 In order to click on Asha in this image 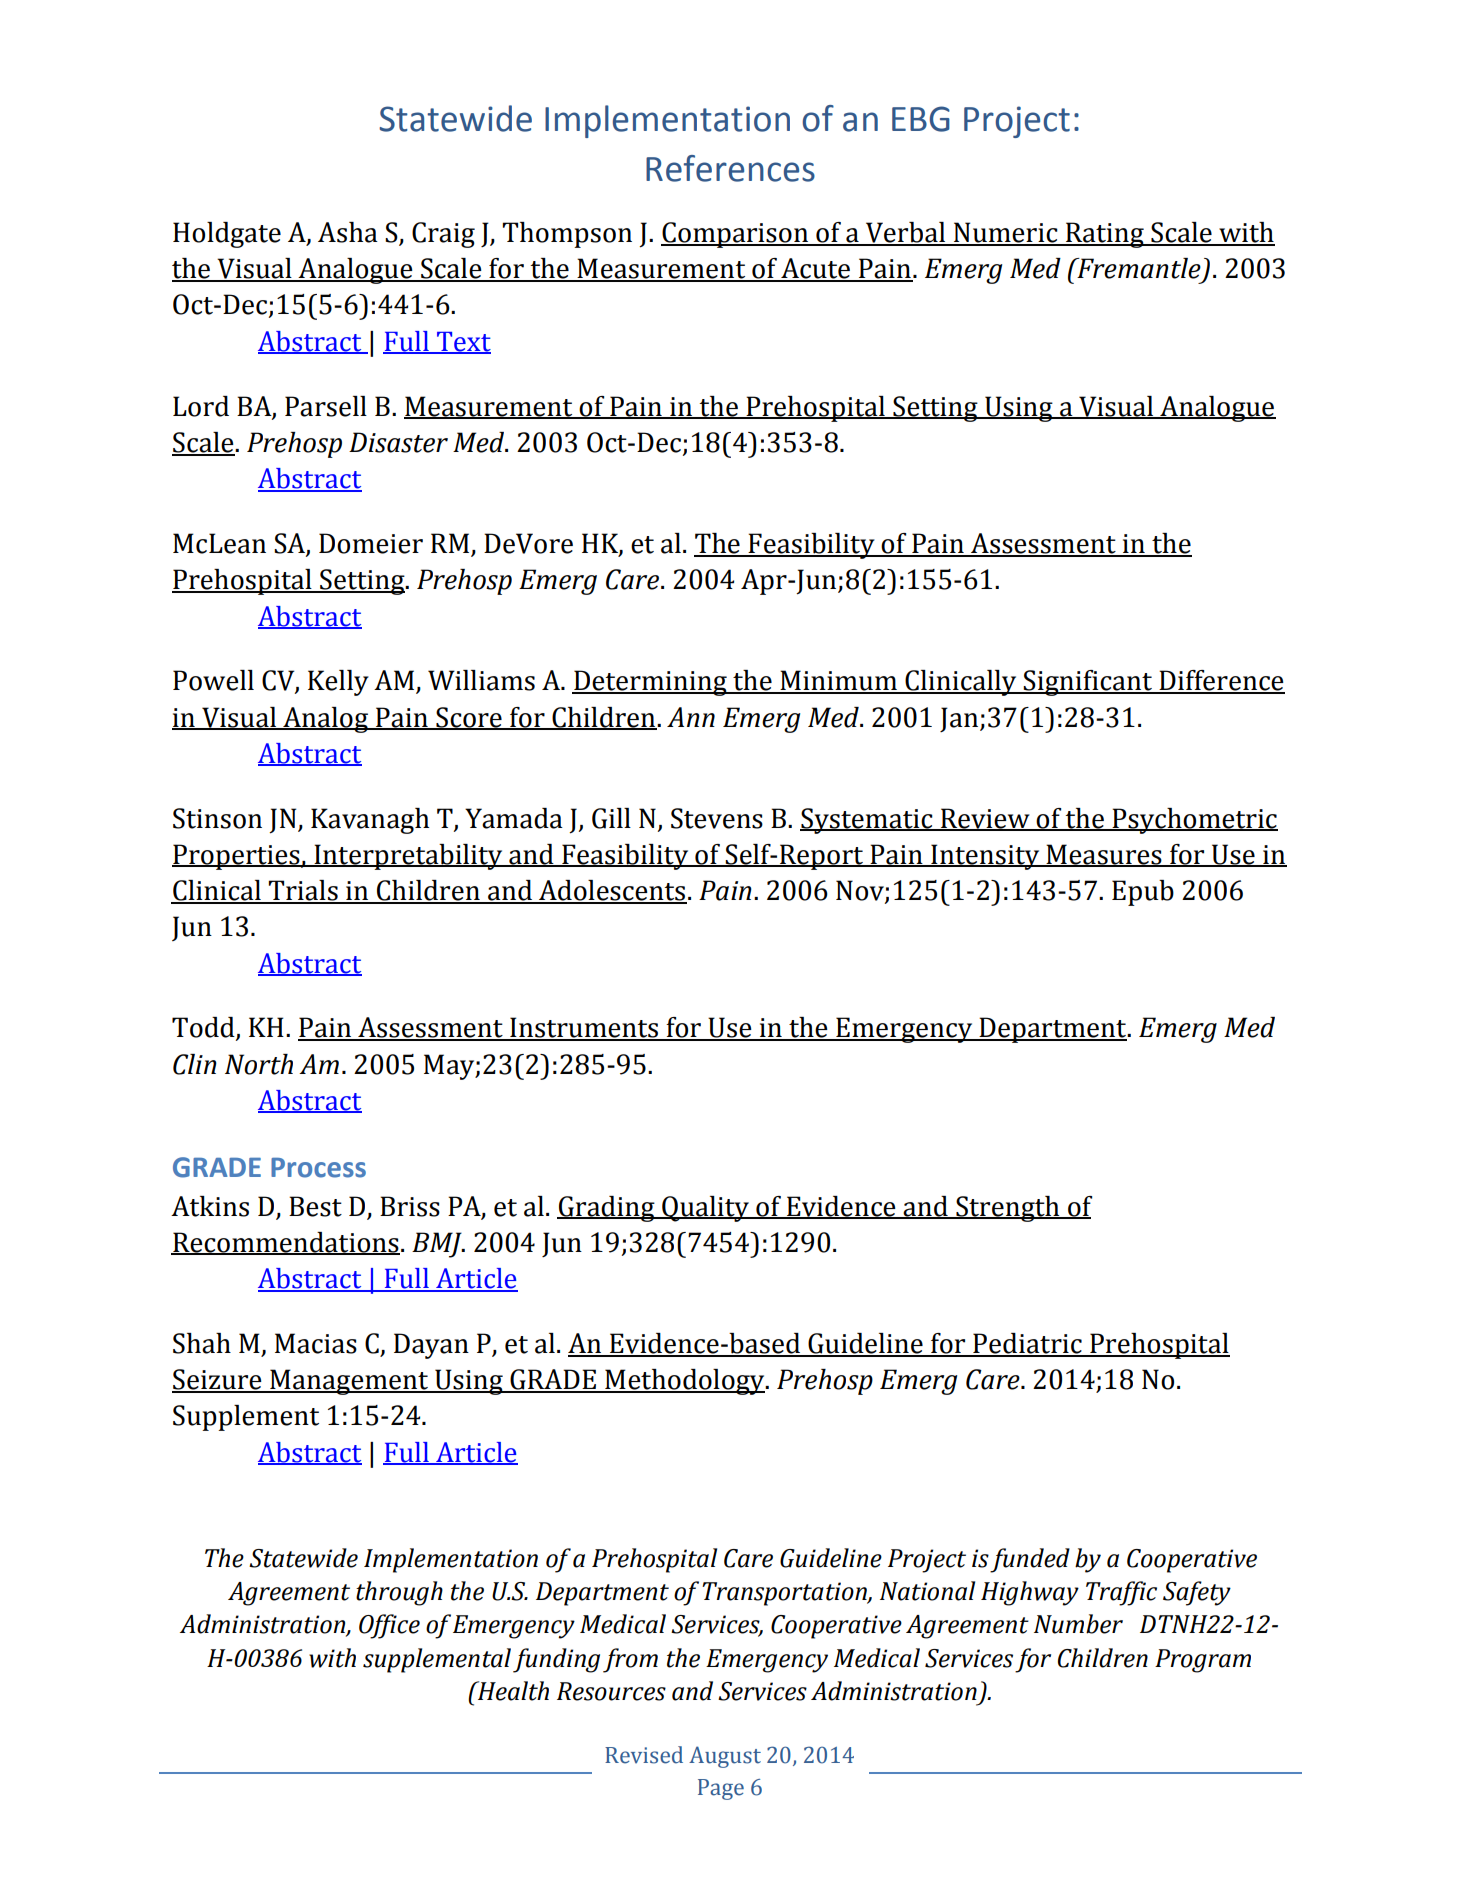, I will do `click(348, 232)`.
